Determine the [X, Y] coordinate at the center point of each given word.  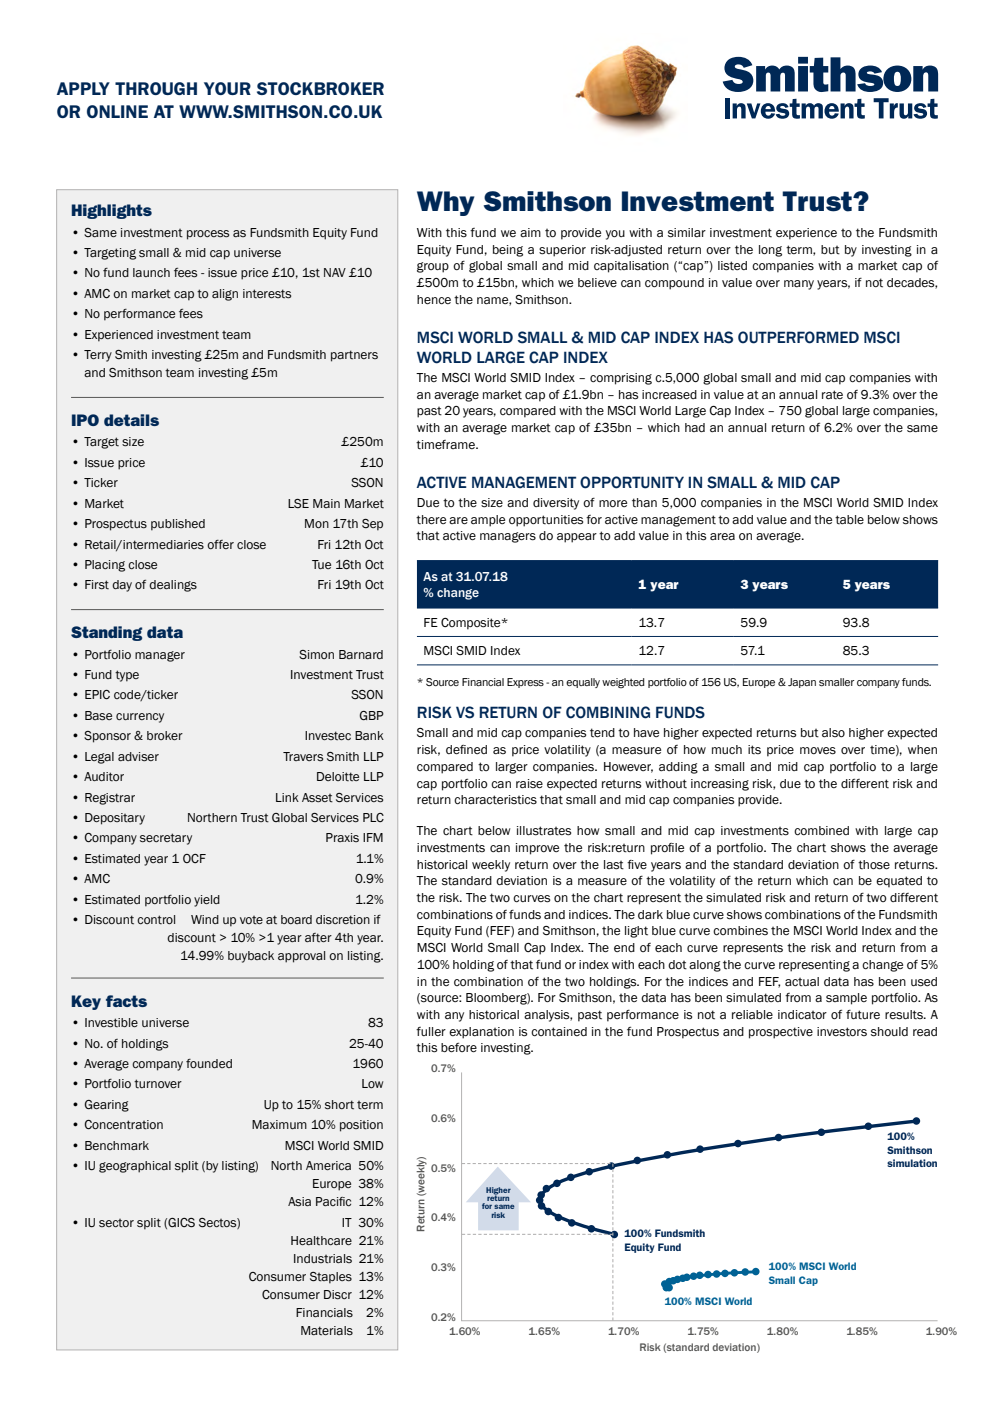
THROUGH [156, 88]
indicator [802, 1015]
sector [116, 1223]
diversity [556, 504]
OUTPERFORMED [798, 337]
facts [126, 1001]
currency [140, 718]
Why [446, 203]
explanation [481, 1033]
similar [687, 233]
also [833, 732]
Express [525, 683]
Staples [331, 1278]
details [131, 420]
